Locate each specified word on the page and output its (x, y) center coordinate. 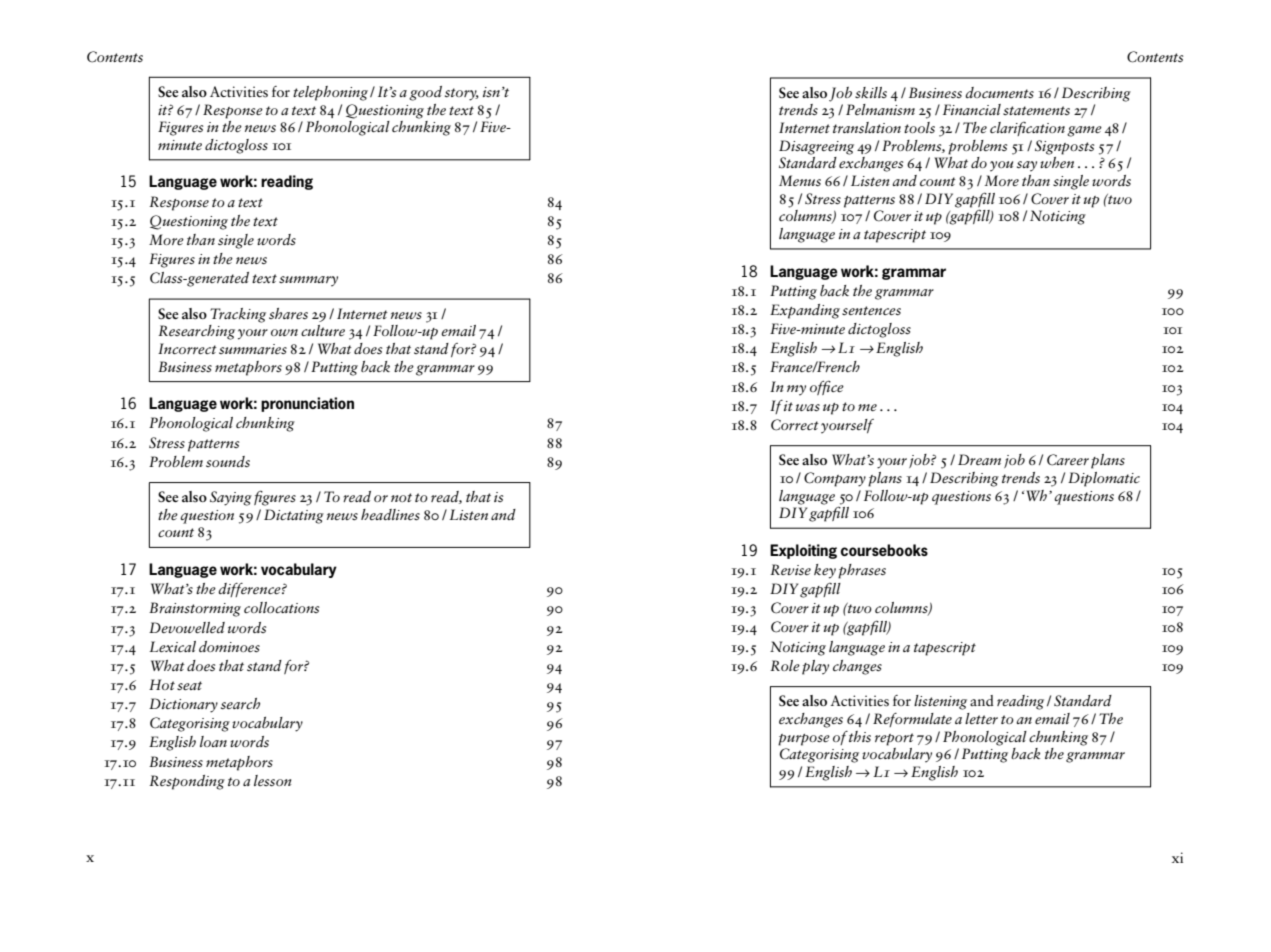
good (425, 93)
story (462, 94)
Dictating (294, 516)
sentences (871, 310)
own (284, 332)
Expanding (805, 311)
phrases (862, 571)
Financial (972, 109)
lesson (272, 780)
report (894, 739)
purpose (804, 740)
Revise (790, 569)
